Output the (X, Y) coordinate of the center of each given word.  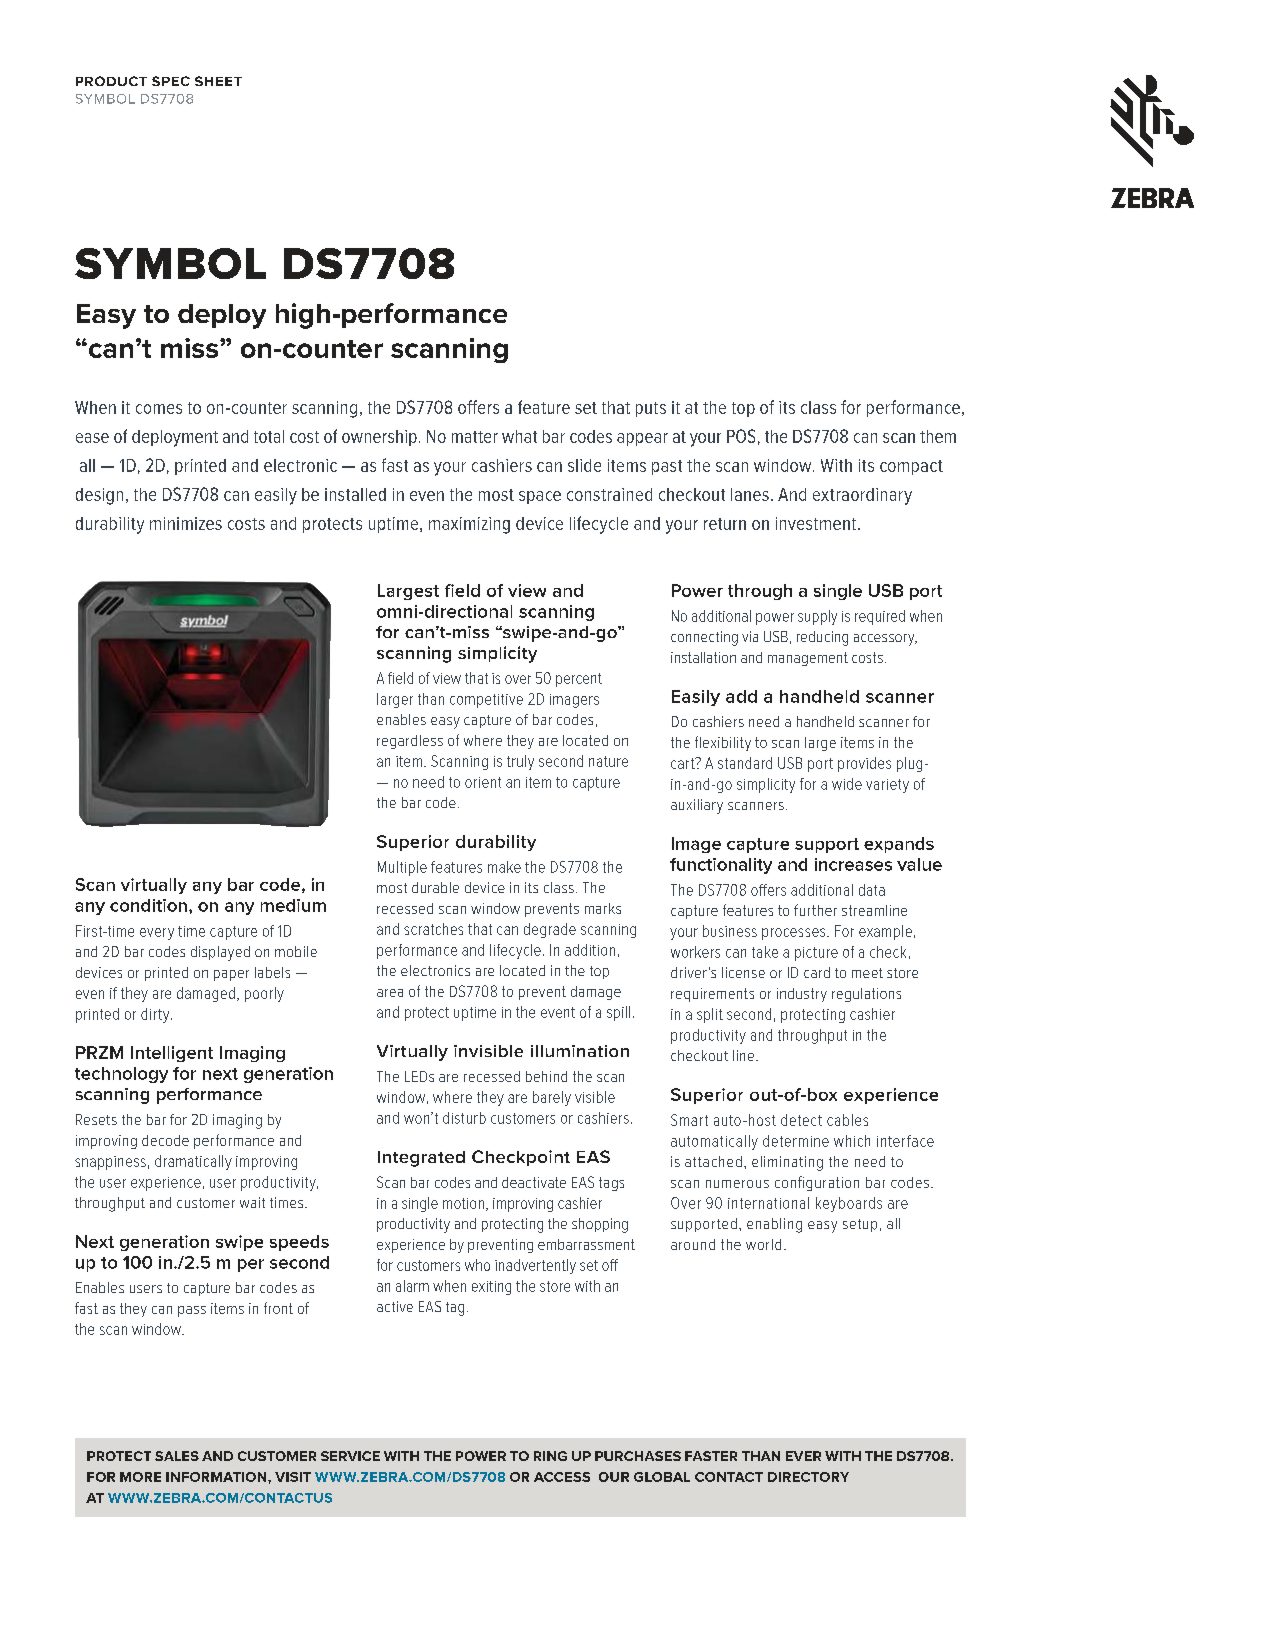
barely (552, 1098)
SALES (177, 1456)
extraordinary (862, 496)
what (519, 436)
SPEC (171, 81)
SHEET (218, 81)
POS (741, 436)
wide (847, 784)
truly (520, 762)
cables (847, 1120)
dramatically (193, 1162)
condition (148, 905)
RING (550, 1456)
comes (159, 409)
